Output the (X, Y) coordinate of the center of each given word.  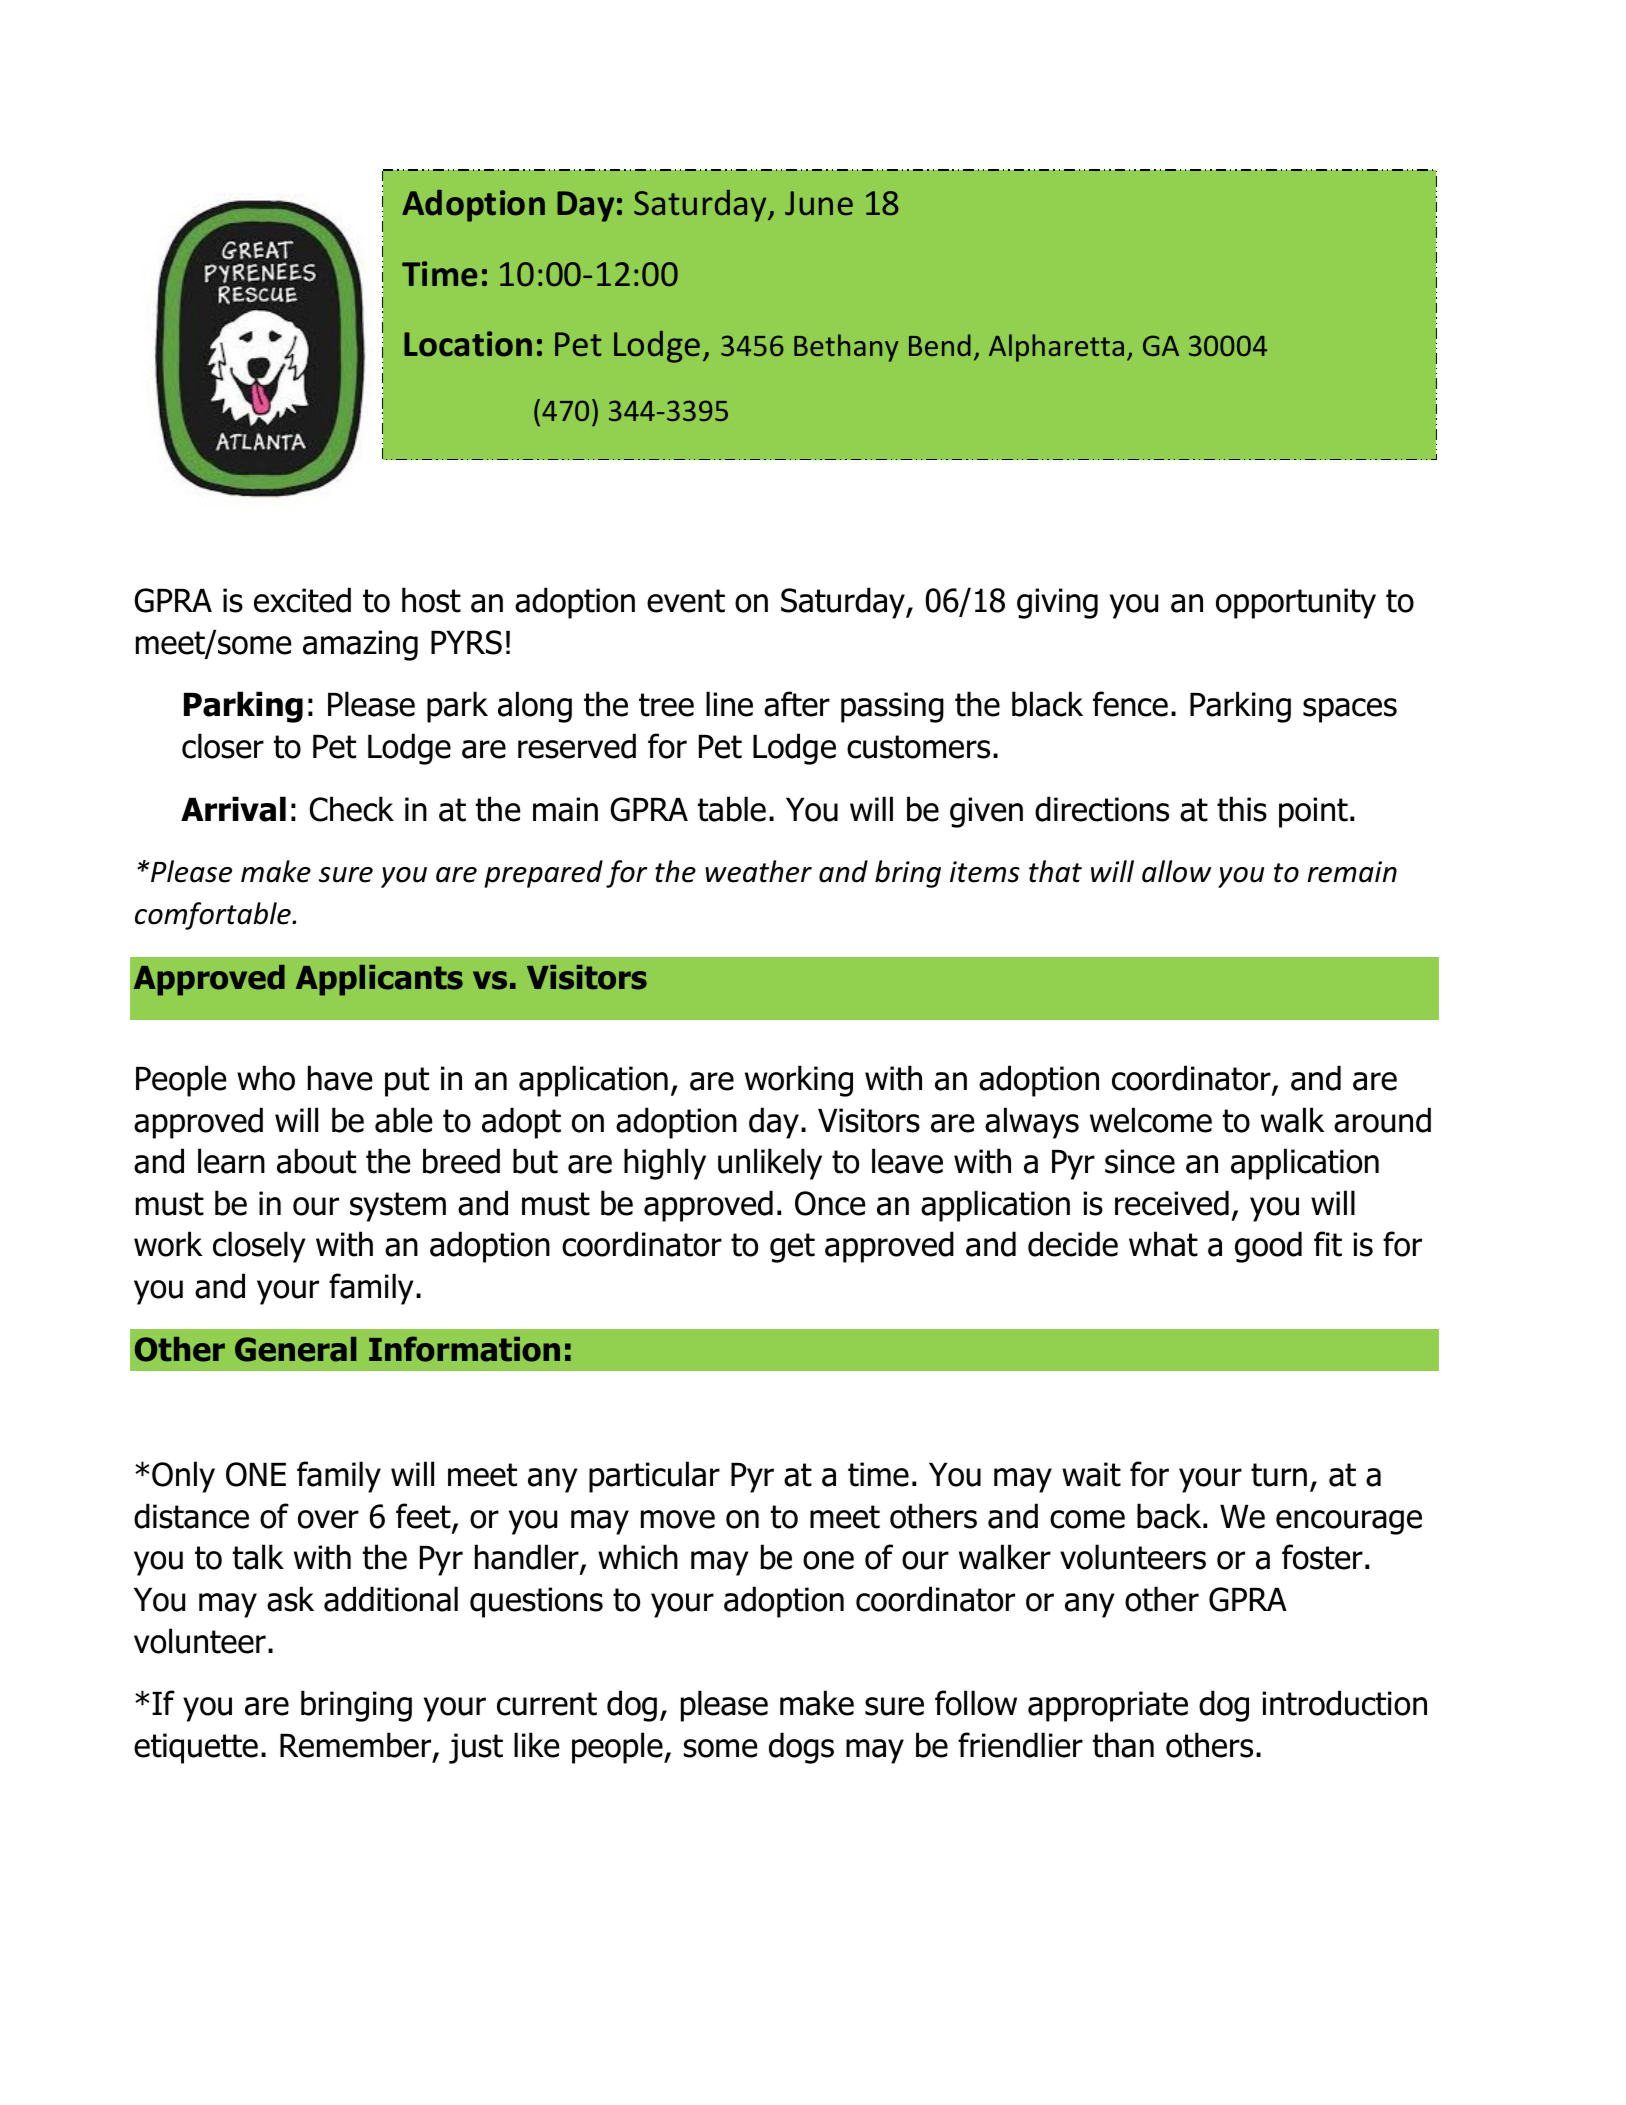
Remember (357, 1746)
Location (468, 344)
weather (758, 871)
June (819, 203)
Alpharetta (1056, 348)
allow (1176, 871)
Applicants (379, 980)
